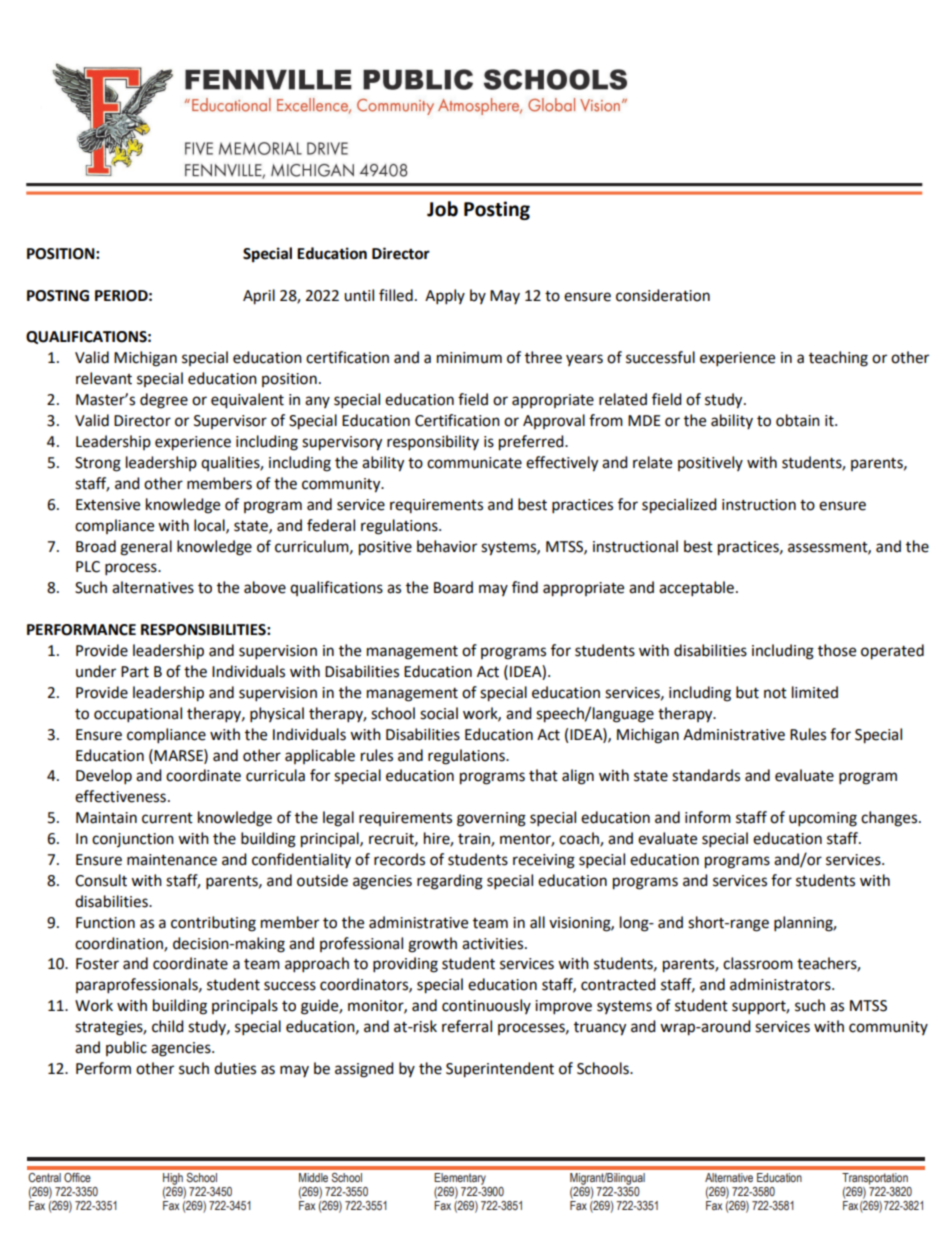 The width and height of the screenshot is (952, 1234). I want to click on find, so click(525, 587).
